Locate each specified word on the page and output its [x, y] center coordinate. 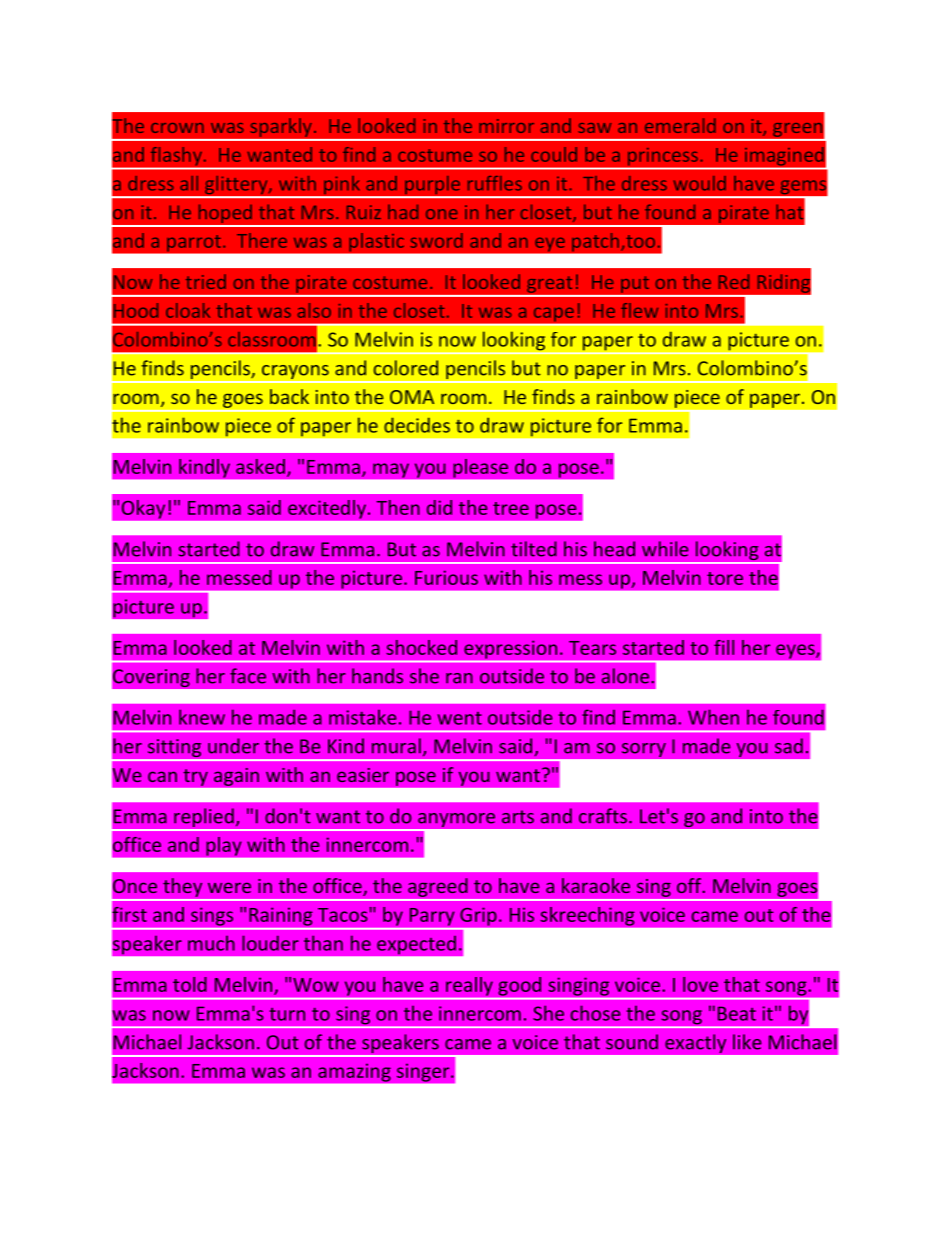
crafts [603, 816]
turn [287, 1014]
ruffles [495, 183]
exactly [696, 1044]
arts [518, 817]
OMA [412, 397]
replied [204, 819]
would [700, 183]
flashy [177, 156]
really [469, 986]
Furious [446, 577]
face [248, 676]
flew [639, 310]
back [289, 396]
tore [725, 578]
